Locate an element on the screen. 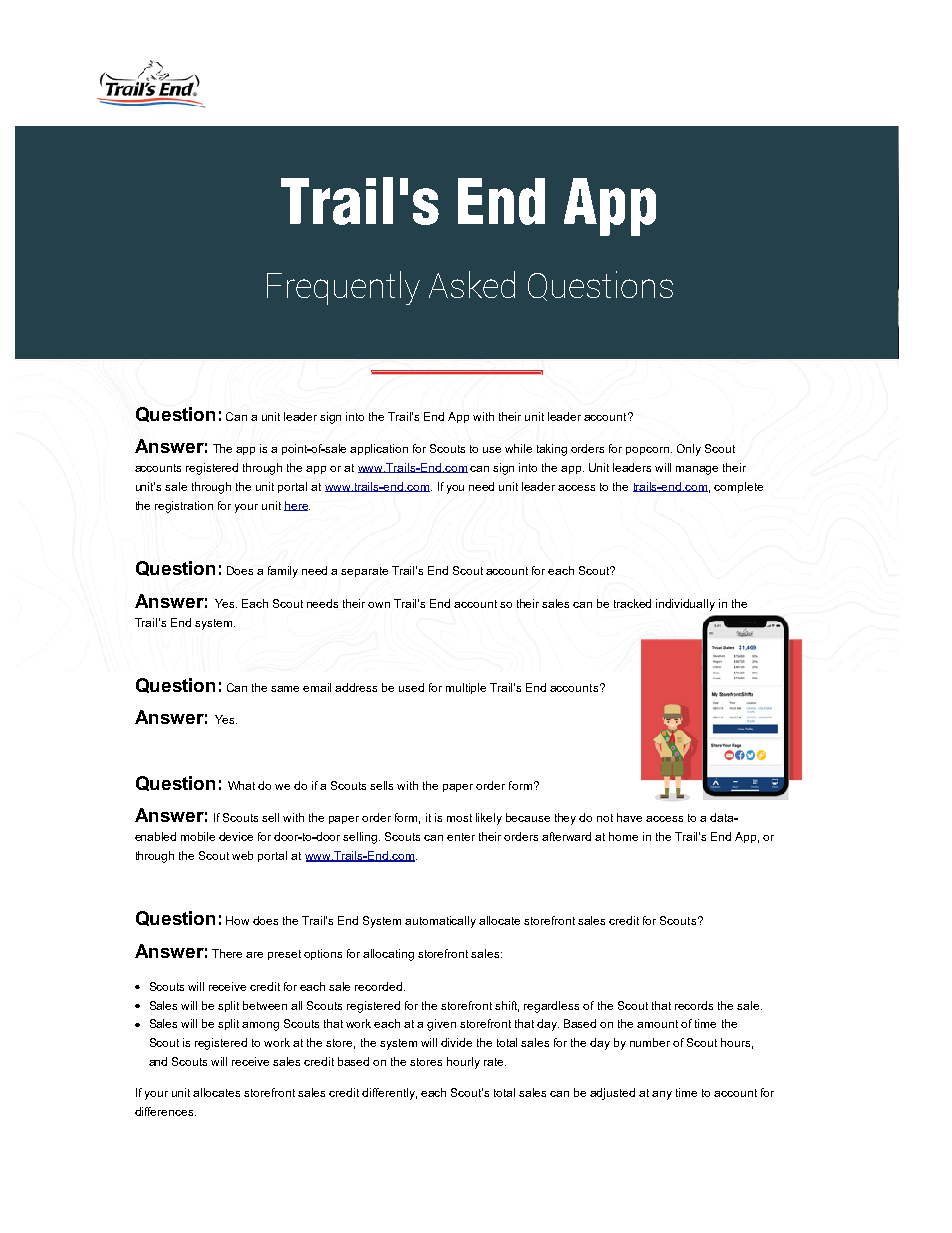 Image resolution: width=952 pixels, height=1233 pixels. Only is located at coordinates (689, 450).
